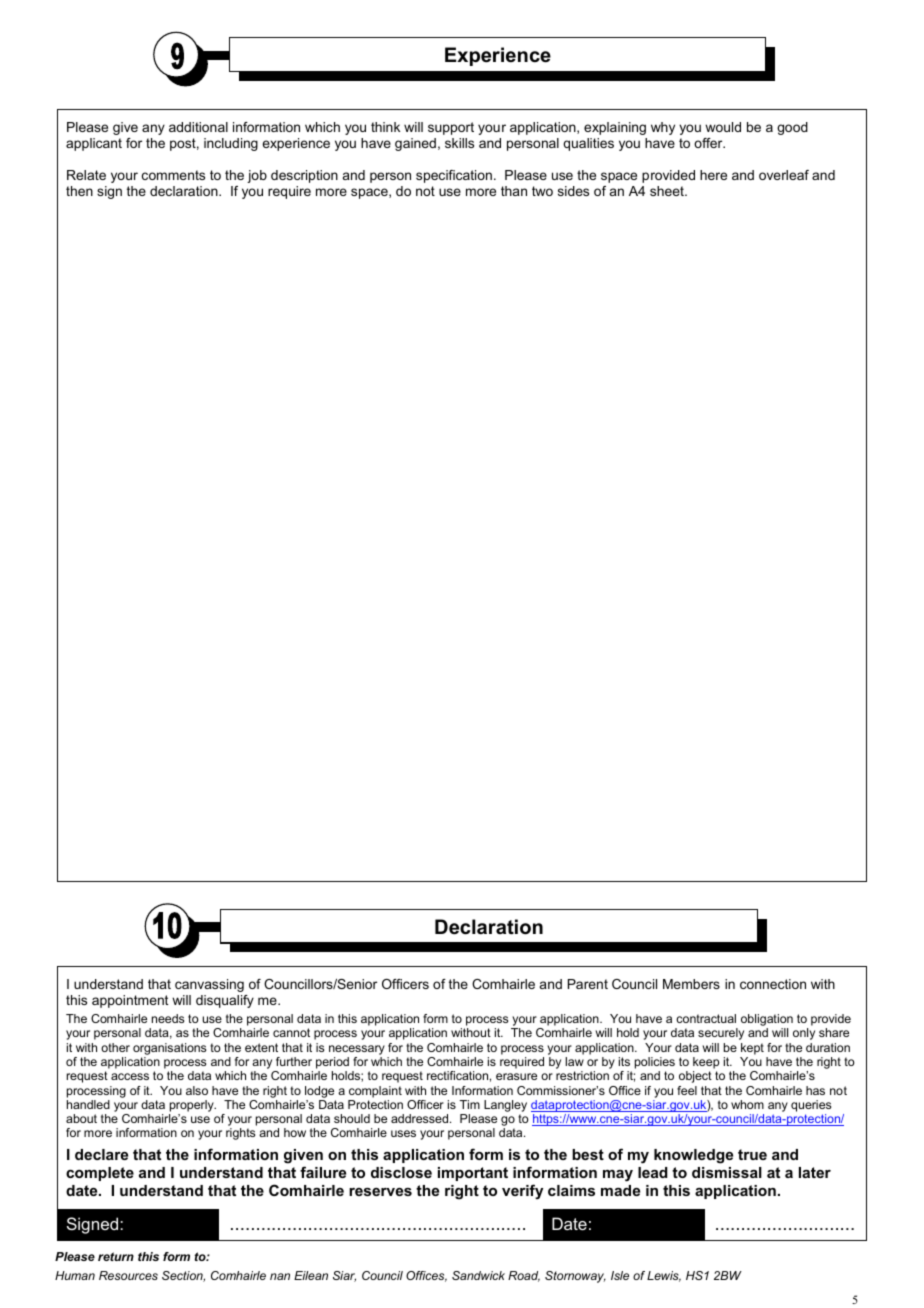 This page has height=1308, width=924. I want to click on Parent, so click(588, 984).
